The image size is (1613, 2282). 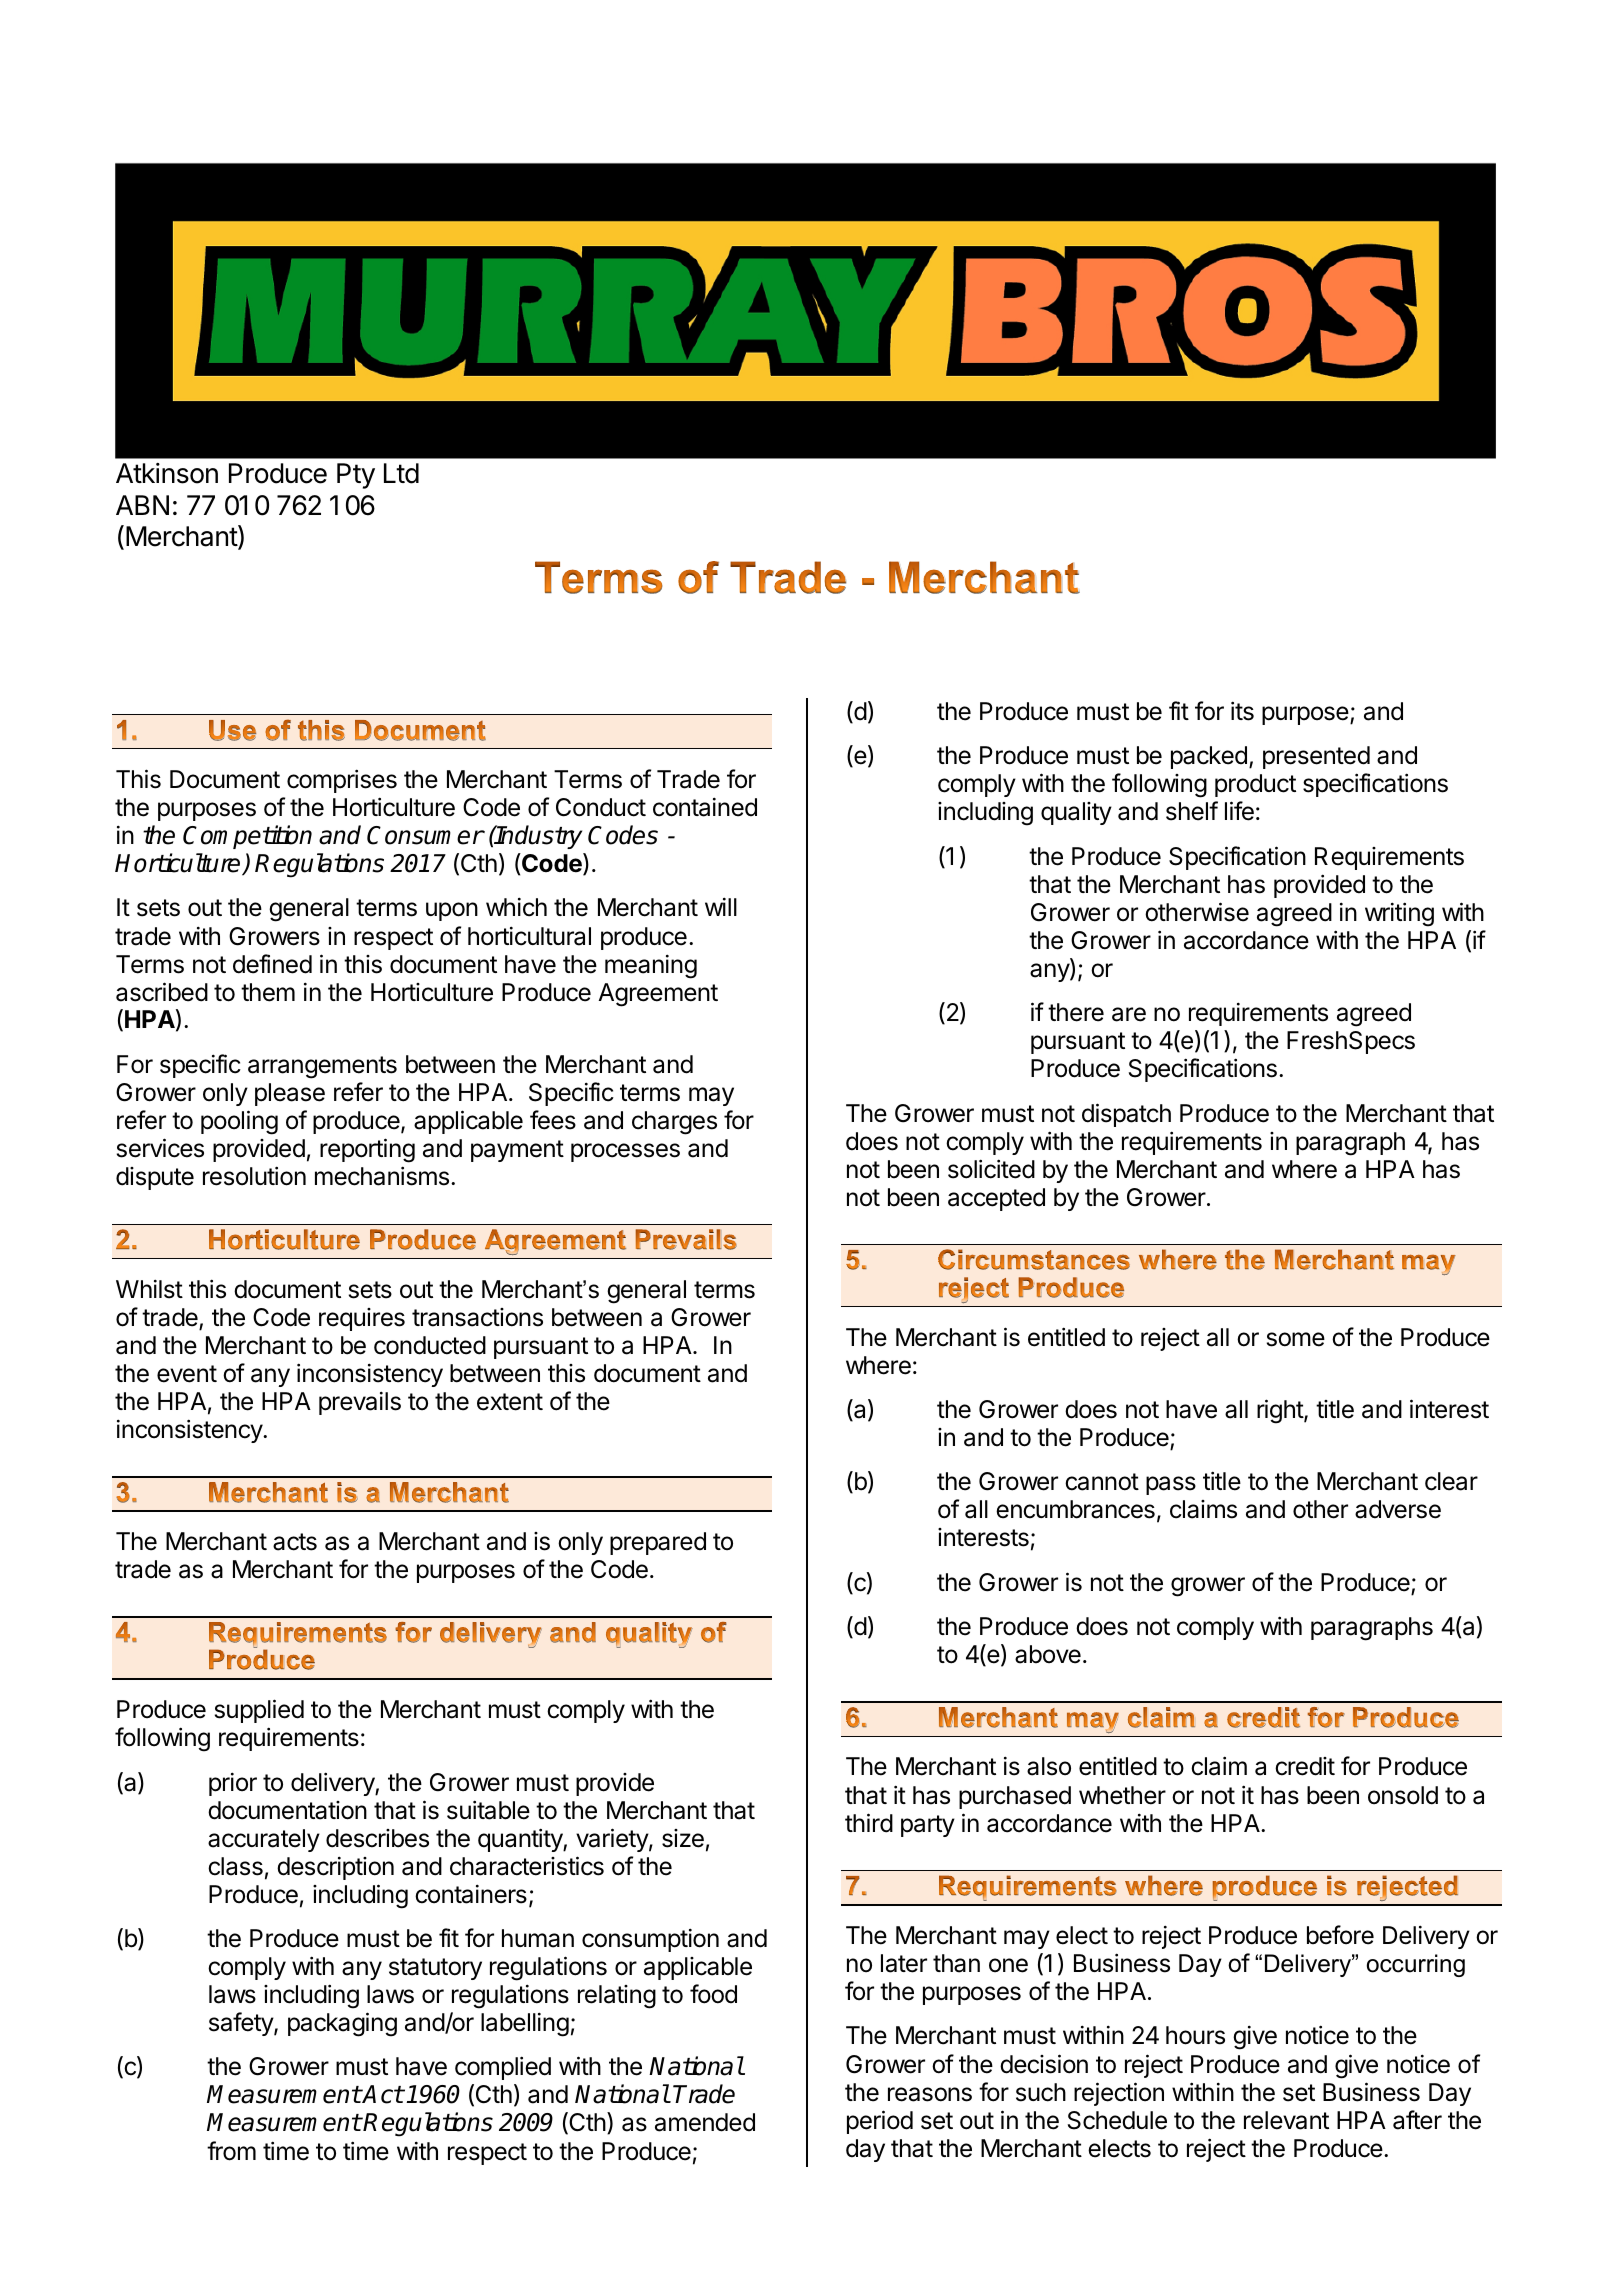 What do you see at coordinates (1126, 1115) in the screenshot?
I see `dispatch` at bounding box center [1126, 1115].
